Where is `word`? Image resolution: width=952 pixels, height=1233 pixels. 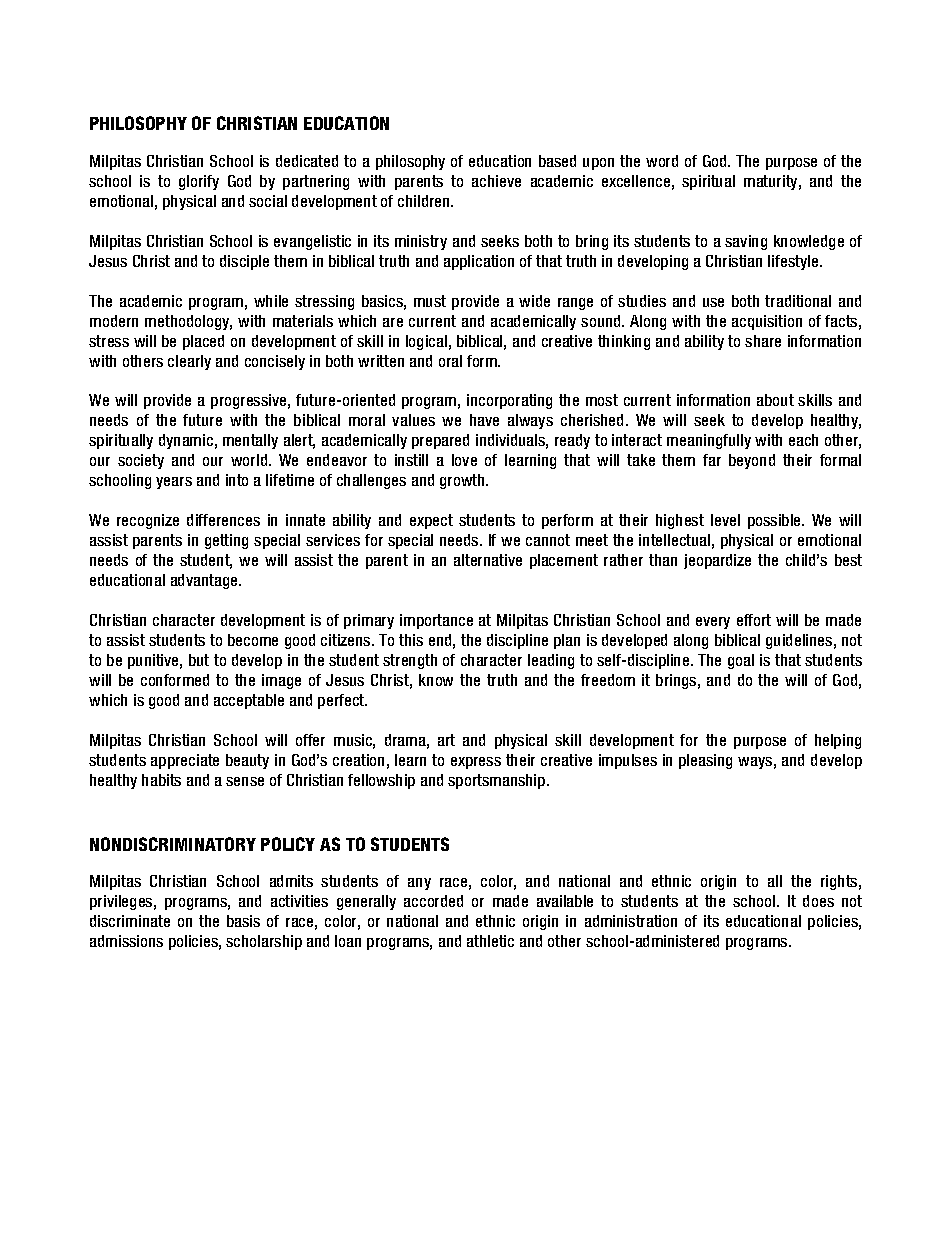
word is located at coordinates (662, 161).
